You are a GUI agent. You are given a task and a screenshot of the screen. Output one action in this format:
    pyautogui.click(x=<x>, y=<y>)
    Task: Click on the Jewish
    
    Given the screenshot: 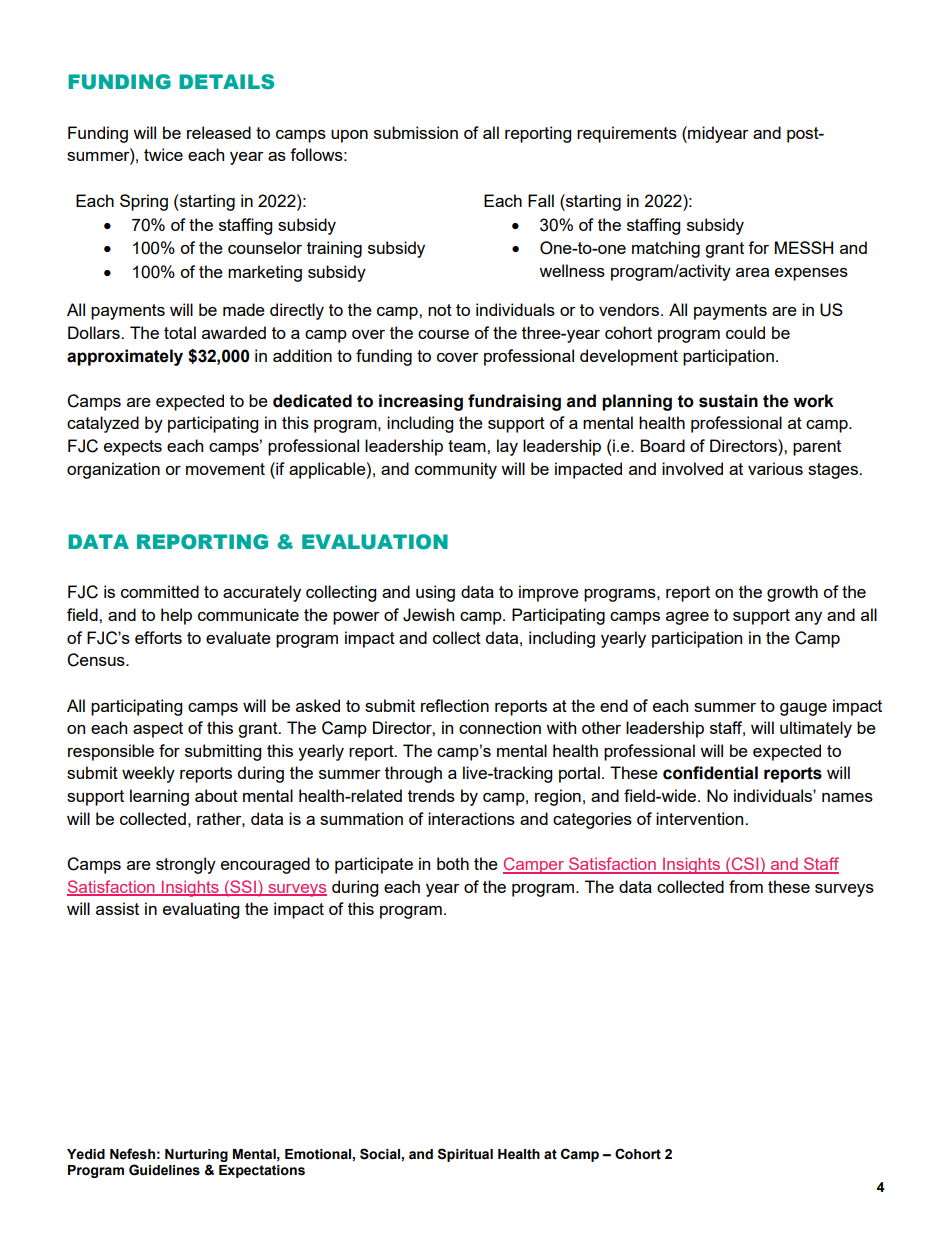 What is the action you would take?
    pyautogui.click(x=428, y=615)
